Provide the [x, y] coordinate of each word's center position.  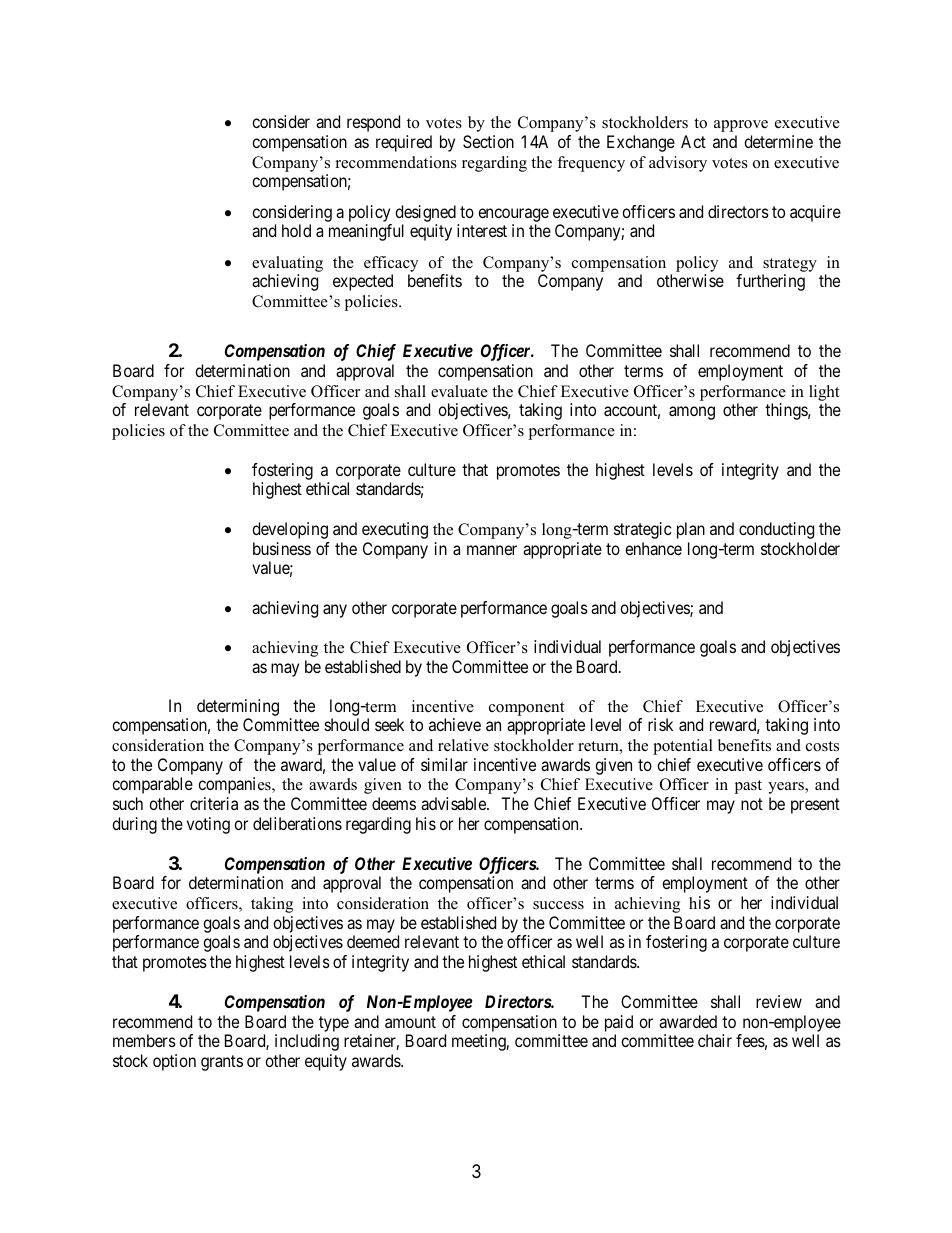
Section [488, 141]
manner [492, 550]
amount [410, 1022]
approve [741, 126]
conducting [776, 530]
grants [222, 1063]
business [282, 548]
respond [373, 123]
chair [715, 1040]
